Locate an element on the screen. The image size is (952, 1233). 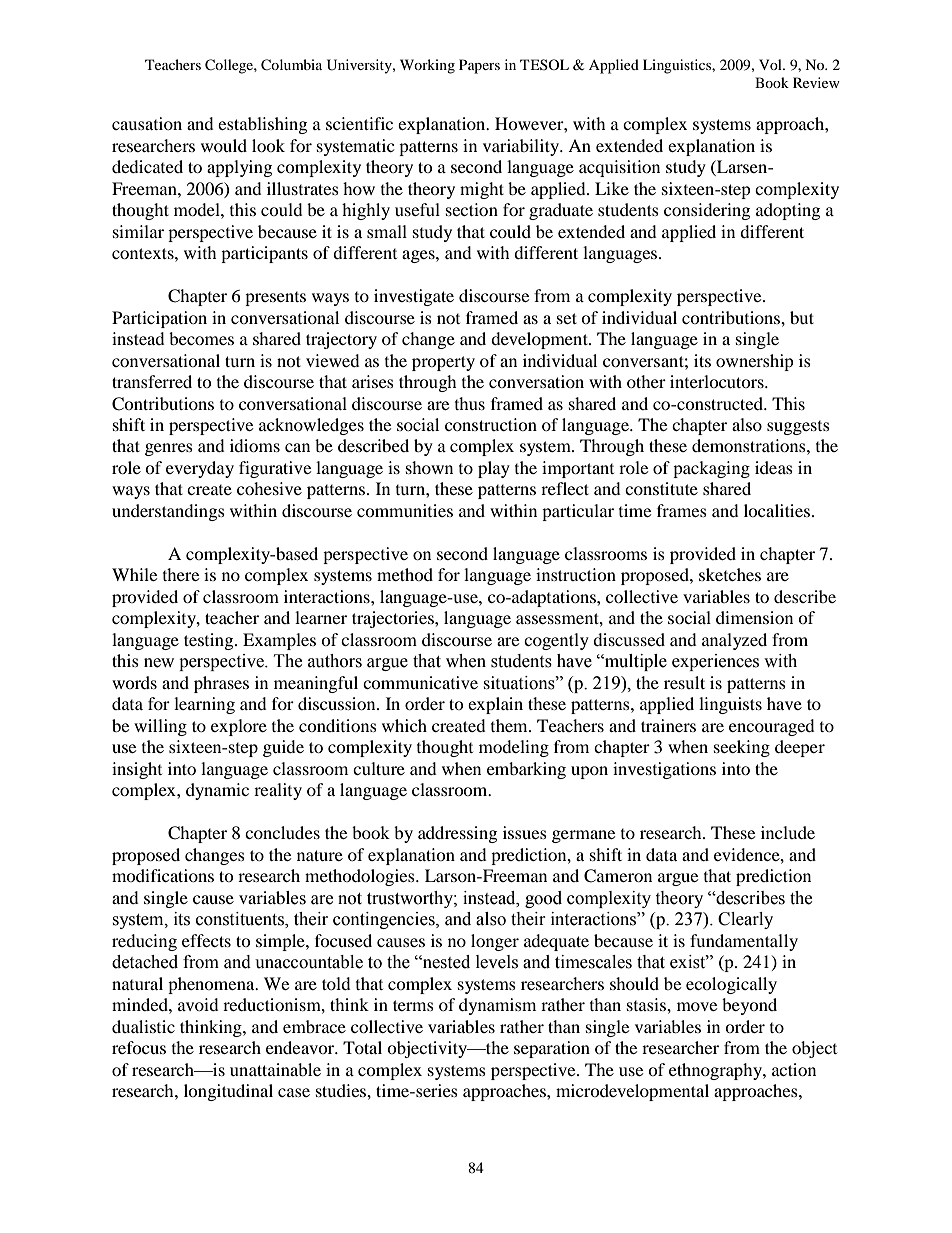
there is located at coordinates (181, 574).
